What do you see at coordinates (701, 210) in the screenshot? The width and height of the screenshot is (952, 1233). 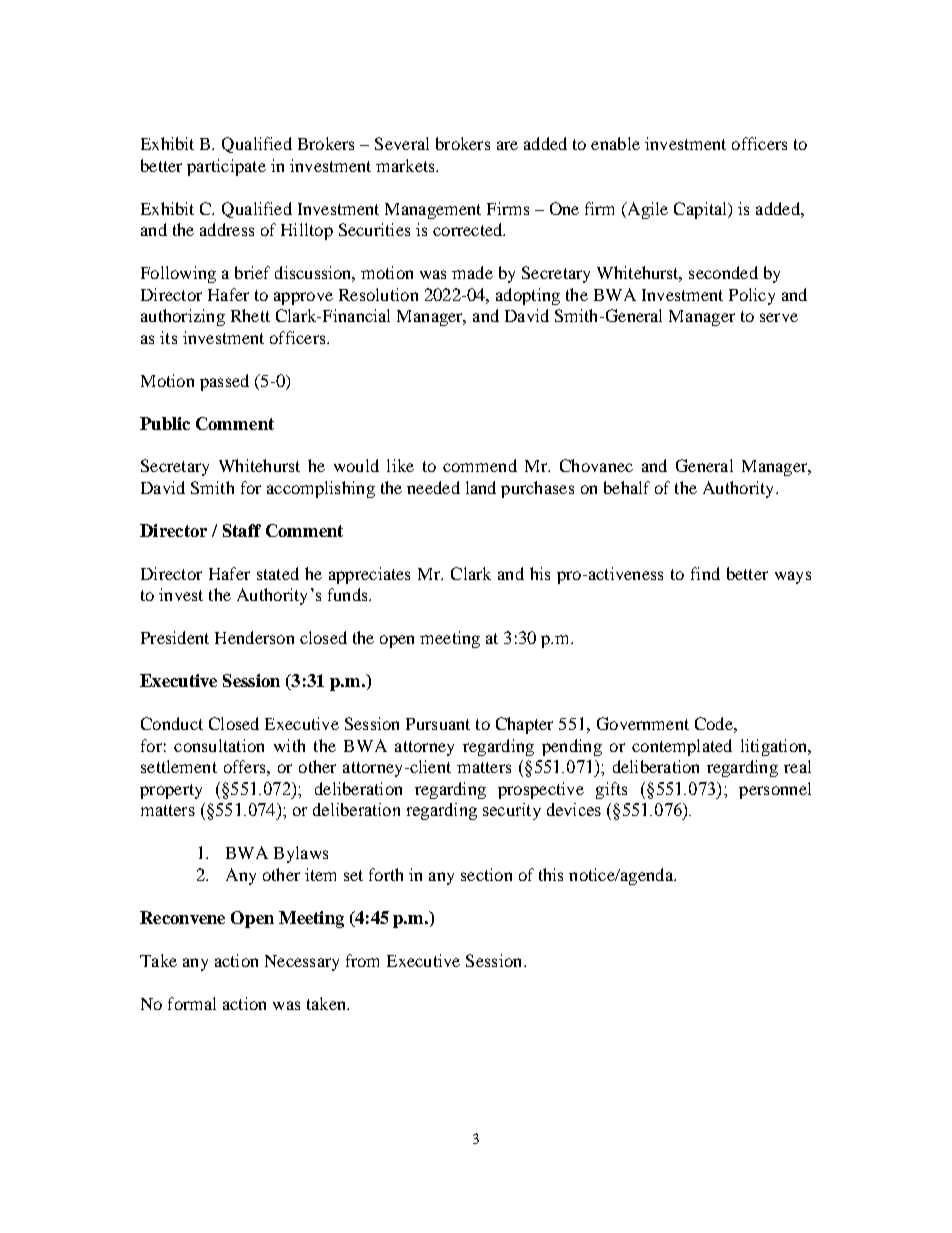 I see `Capital` at bounding box center [701, 210].
